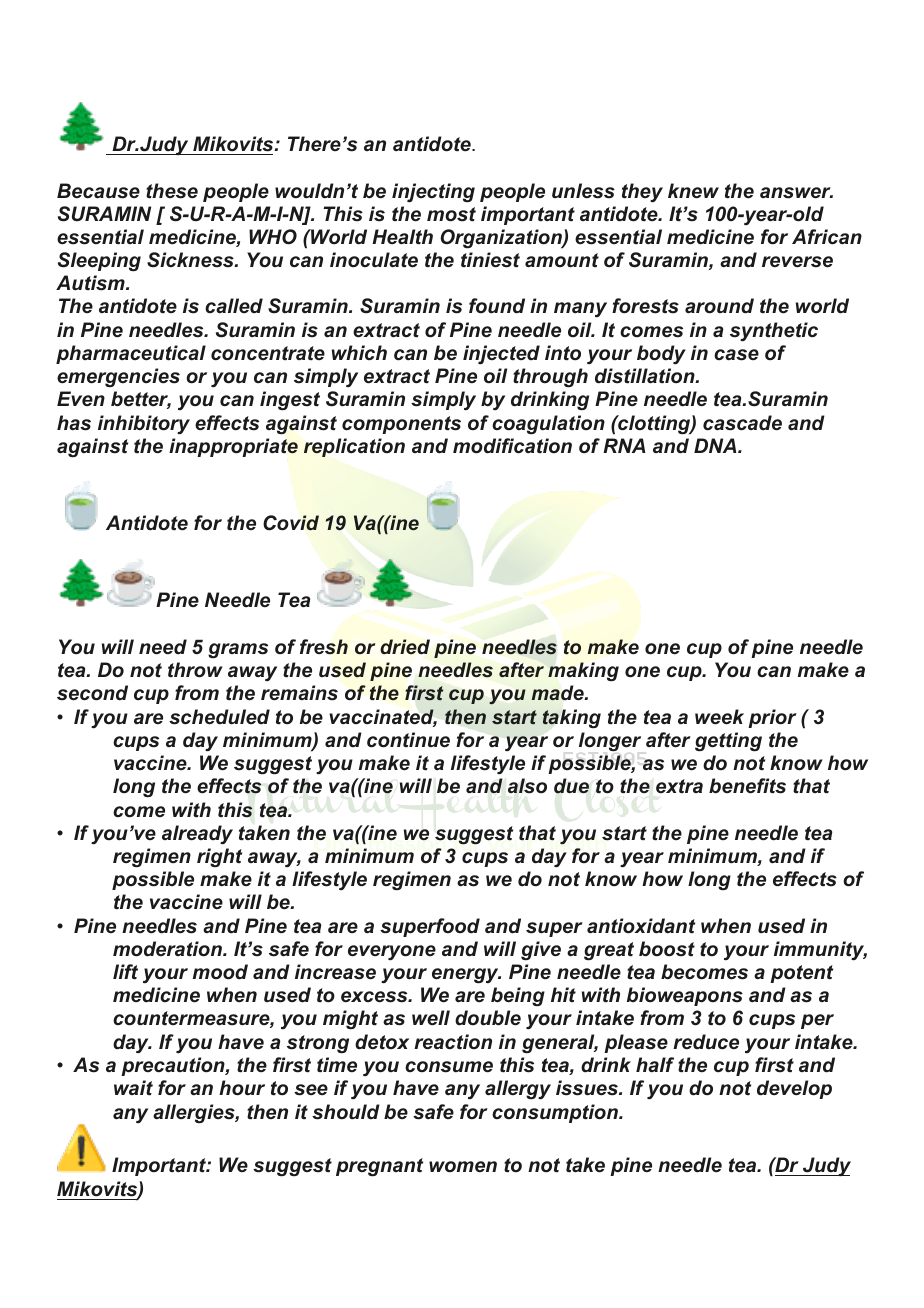  I want to click on women, so click(463, 1167).
